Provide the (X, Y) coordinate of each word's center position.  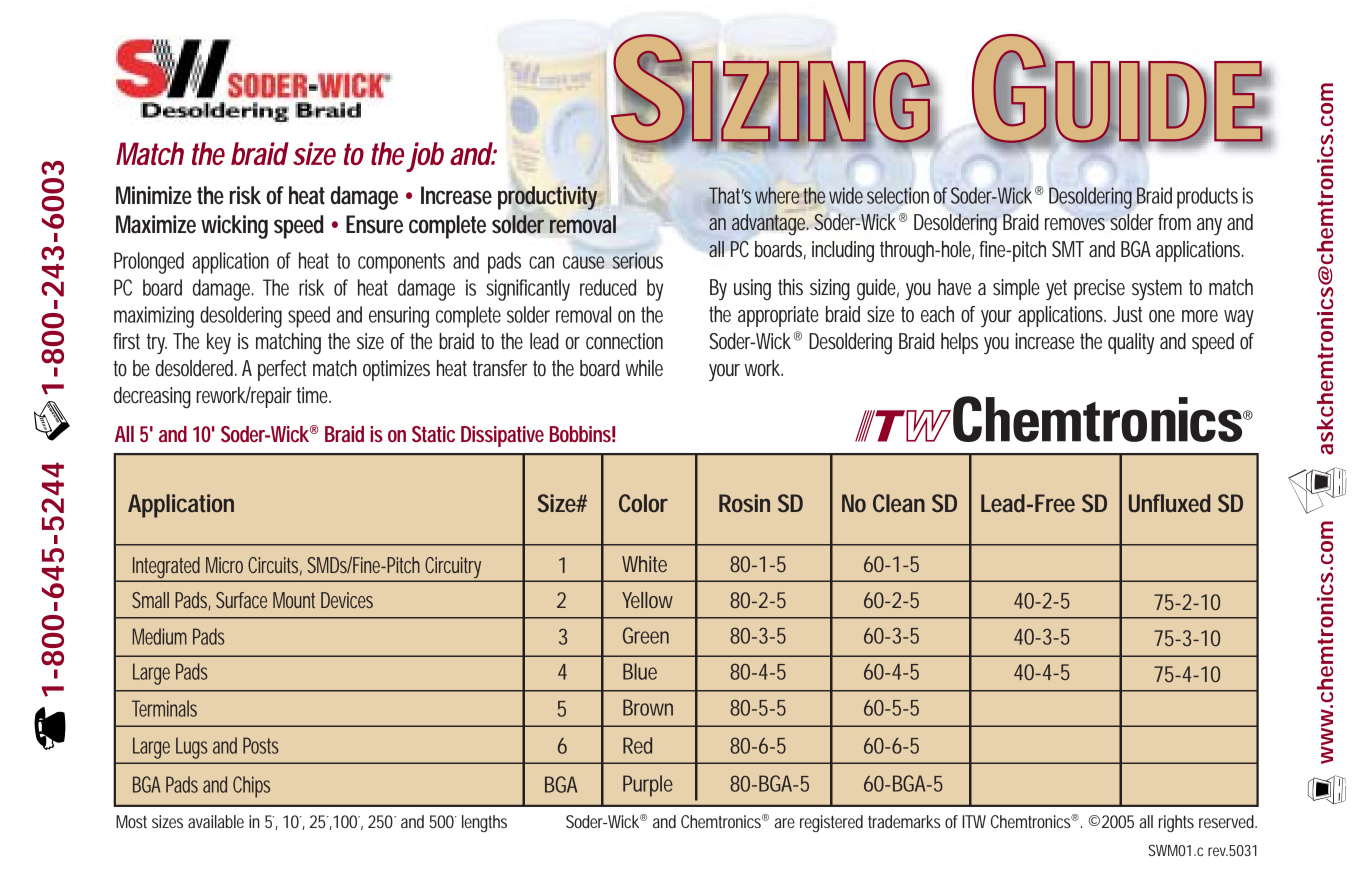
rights (1176, 823)
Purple (648, 786)
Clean (899, 503)
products (1207, 198)
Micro (224, 565)
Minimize (154, 195)
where (777, 195)
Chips (251, 787)
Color (643, 503)
